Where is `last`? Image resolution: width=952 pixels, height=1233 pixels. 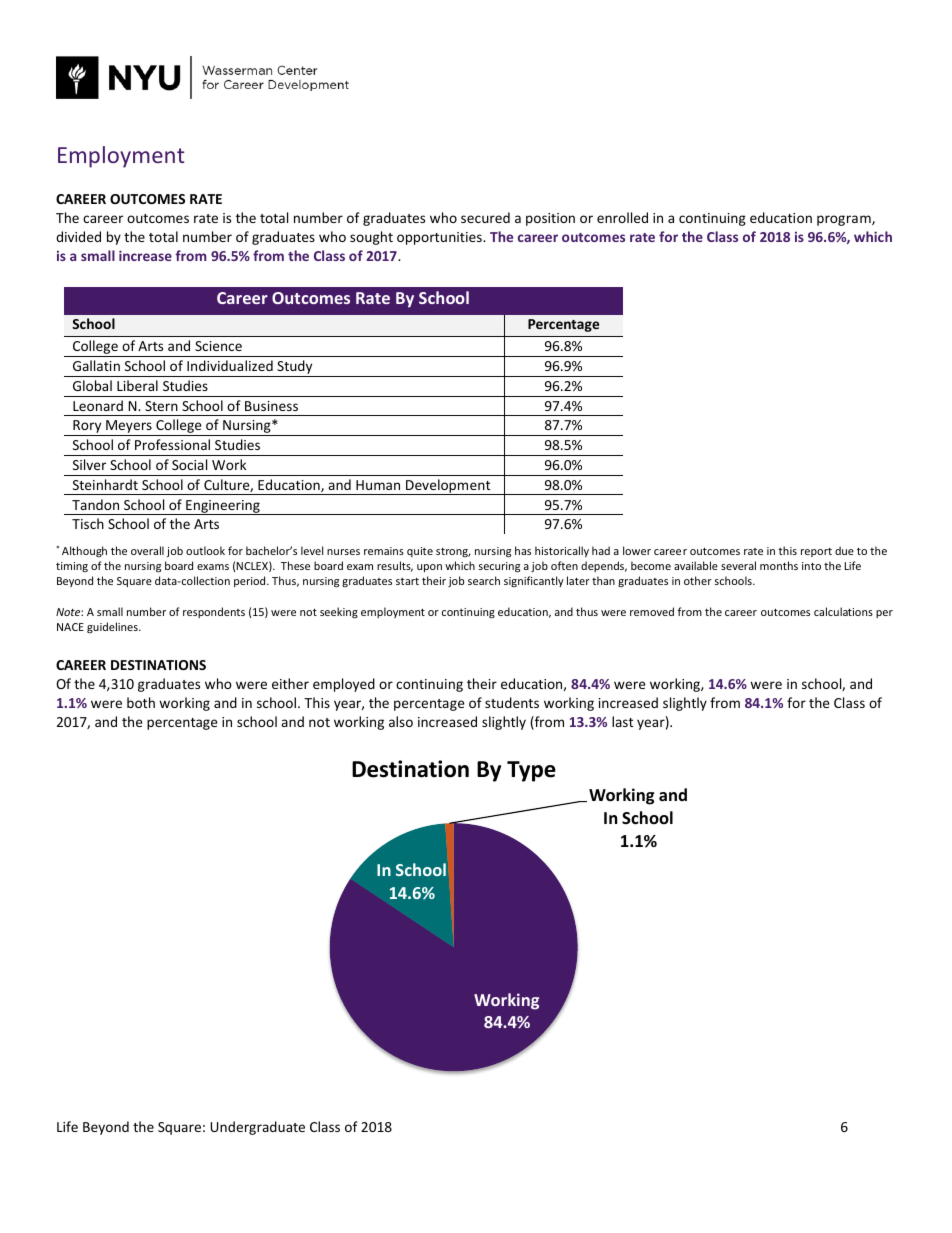 last is located at coordinates (622, 721).
